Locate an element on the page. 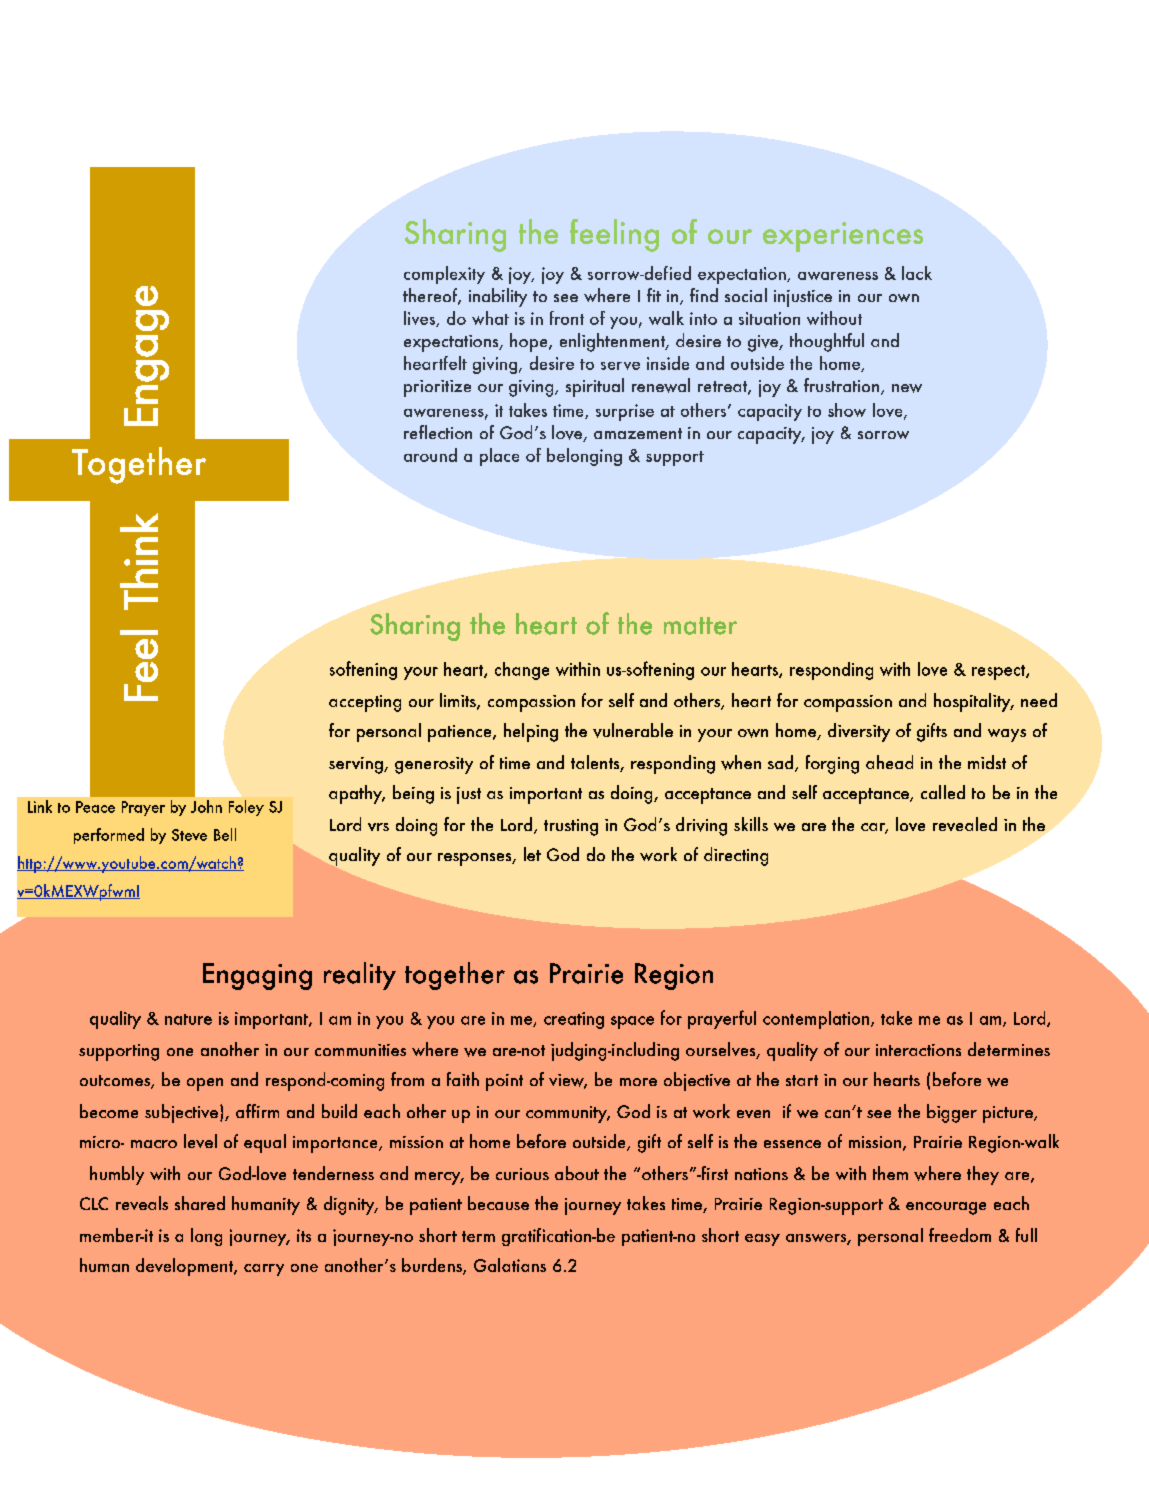 The width and height of the page is (1149, 1486). change is located at coordinates (522, 671).
